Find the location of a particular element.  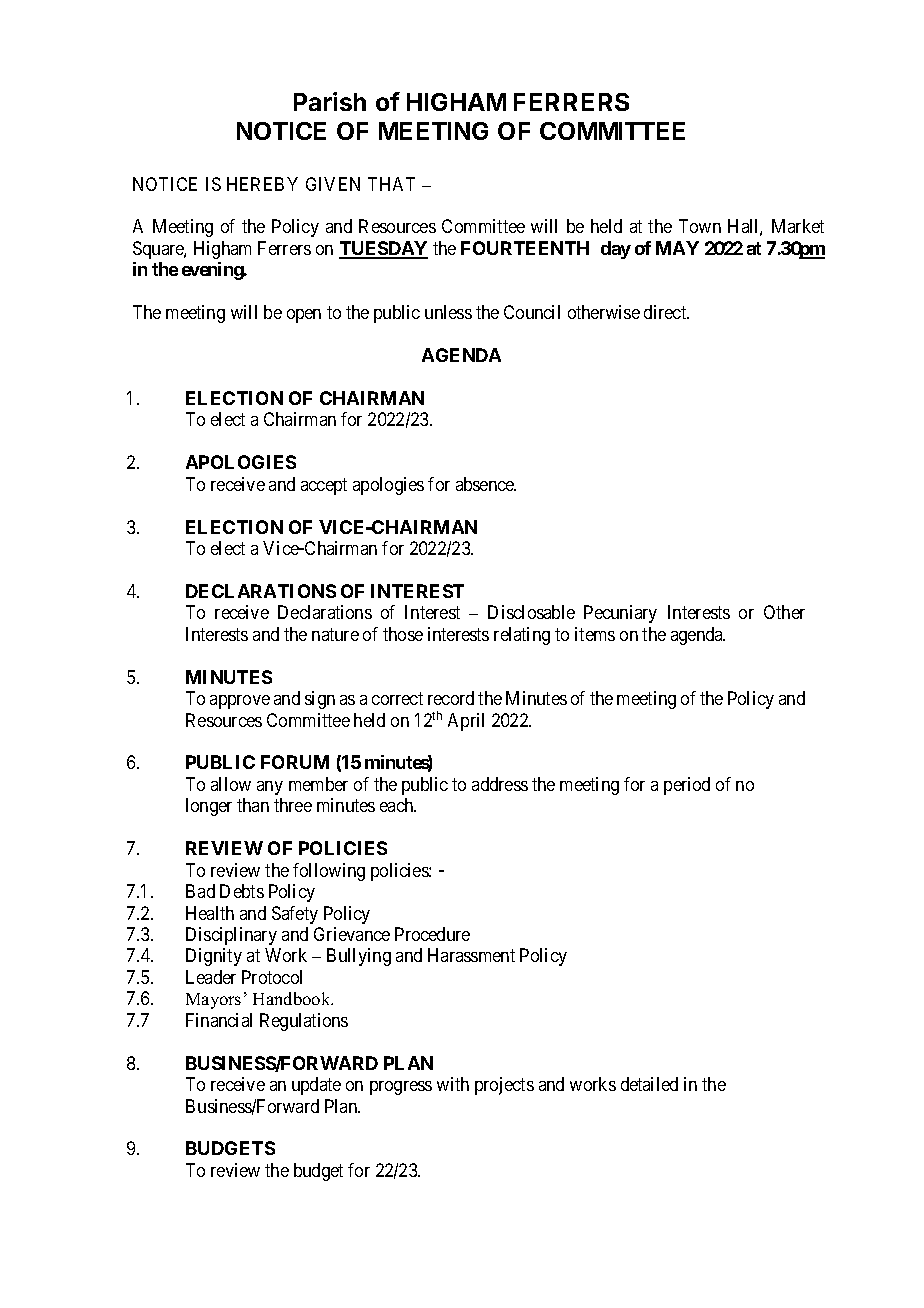

approve is located at coordinates (240, 702).
